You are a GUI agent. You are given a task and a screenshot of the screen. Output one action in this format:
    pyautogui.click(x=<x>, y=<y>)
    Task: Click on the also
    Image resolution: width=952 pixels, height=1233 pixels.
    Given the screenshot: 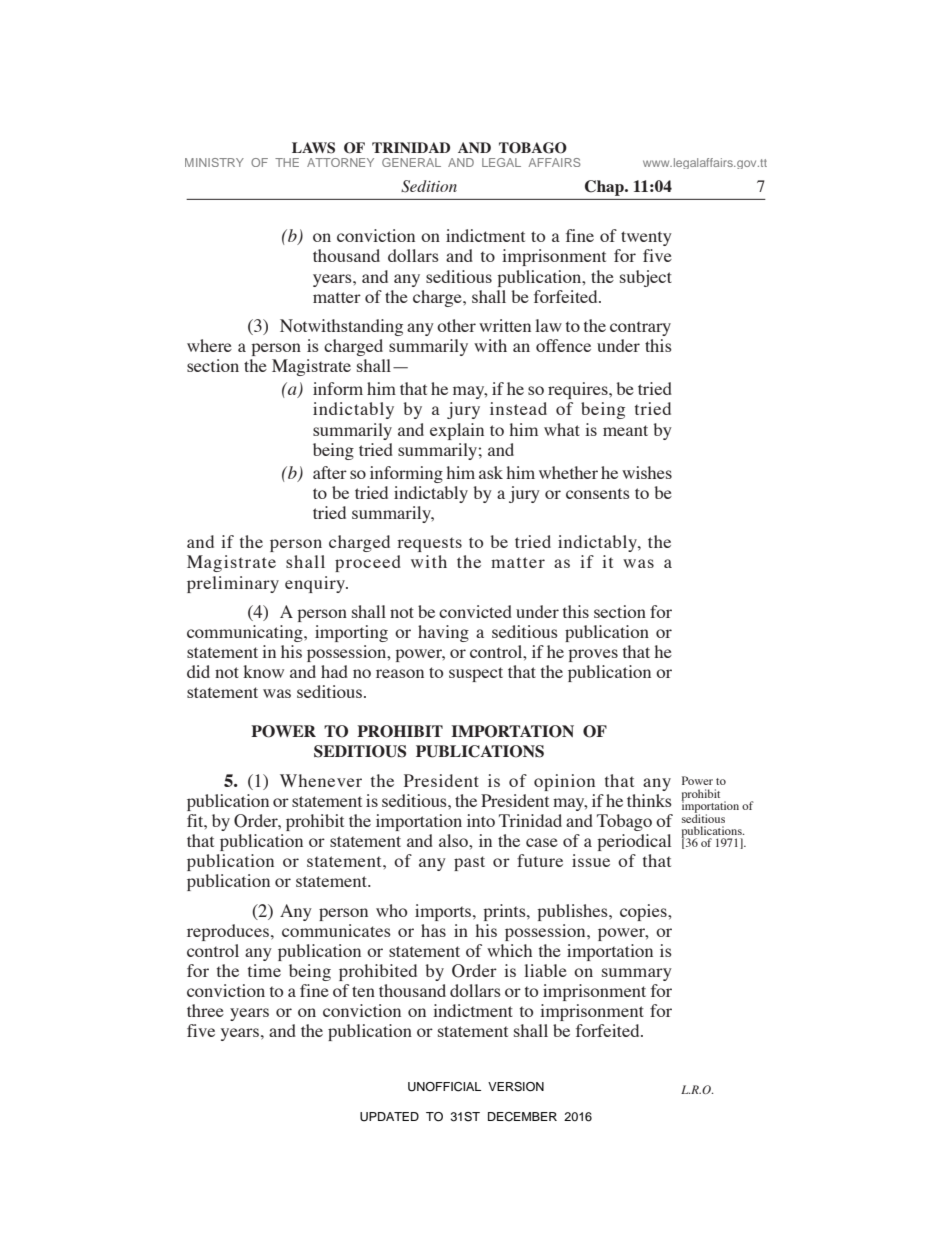 What is the action you would take?
    pyautogui.click(x=454, y=840)
